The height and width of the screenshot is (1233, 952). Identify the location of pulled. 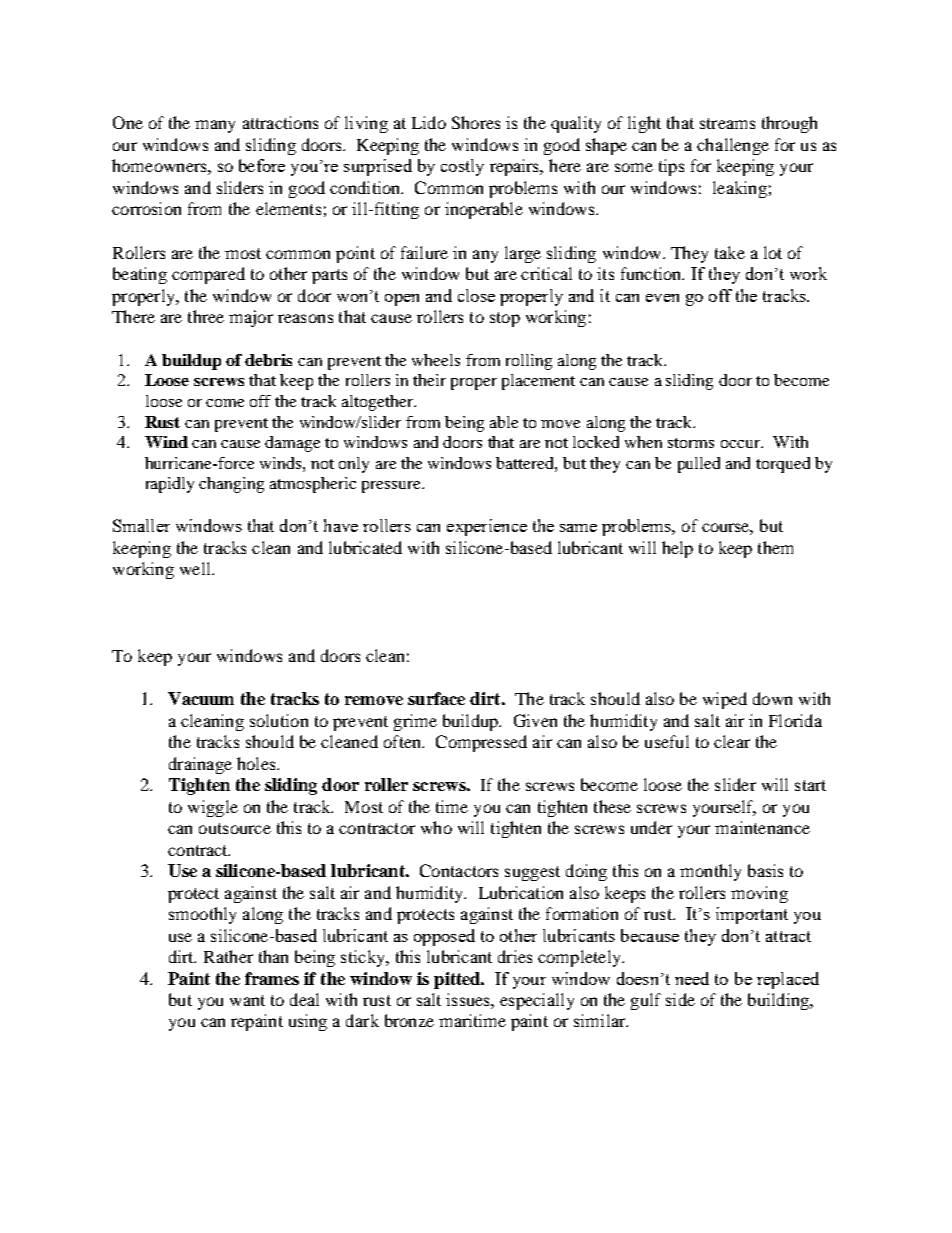
(699, 465).
